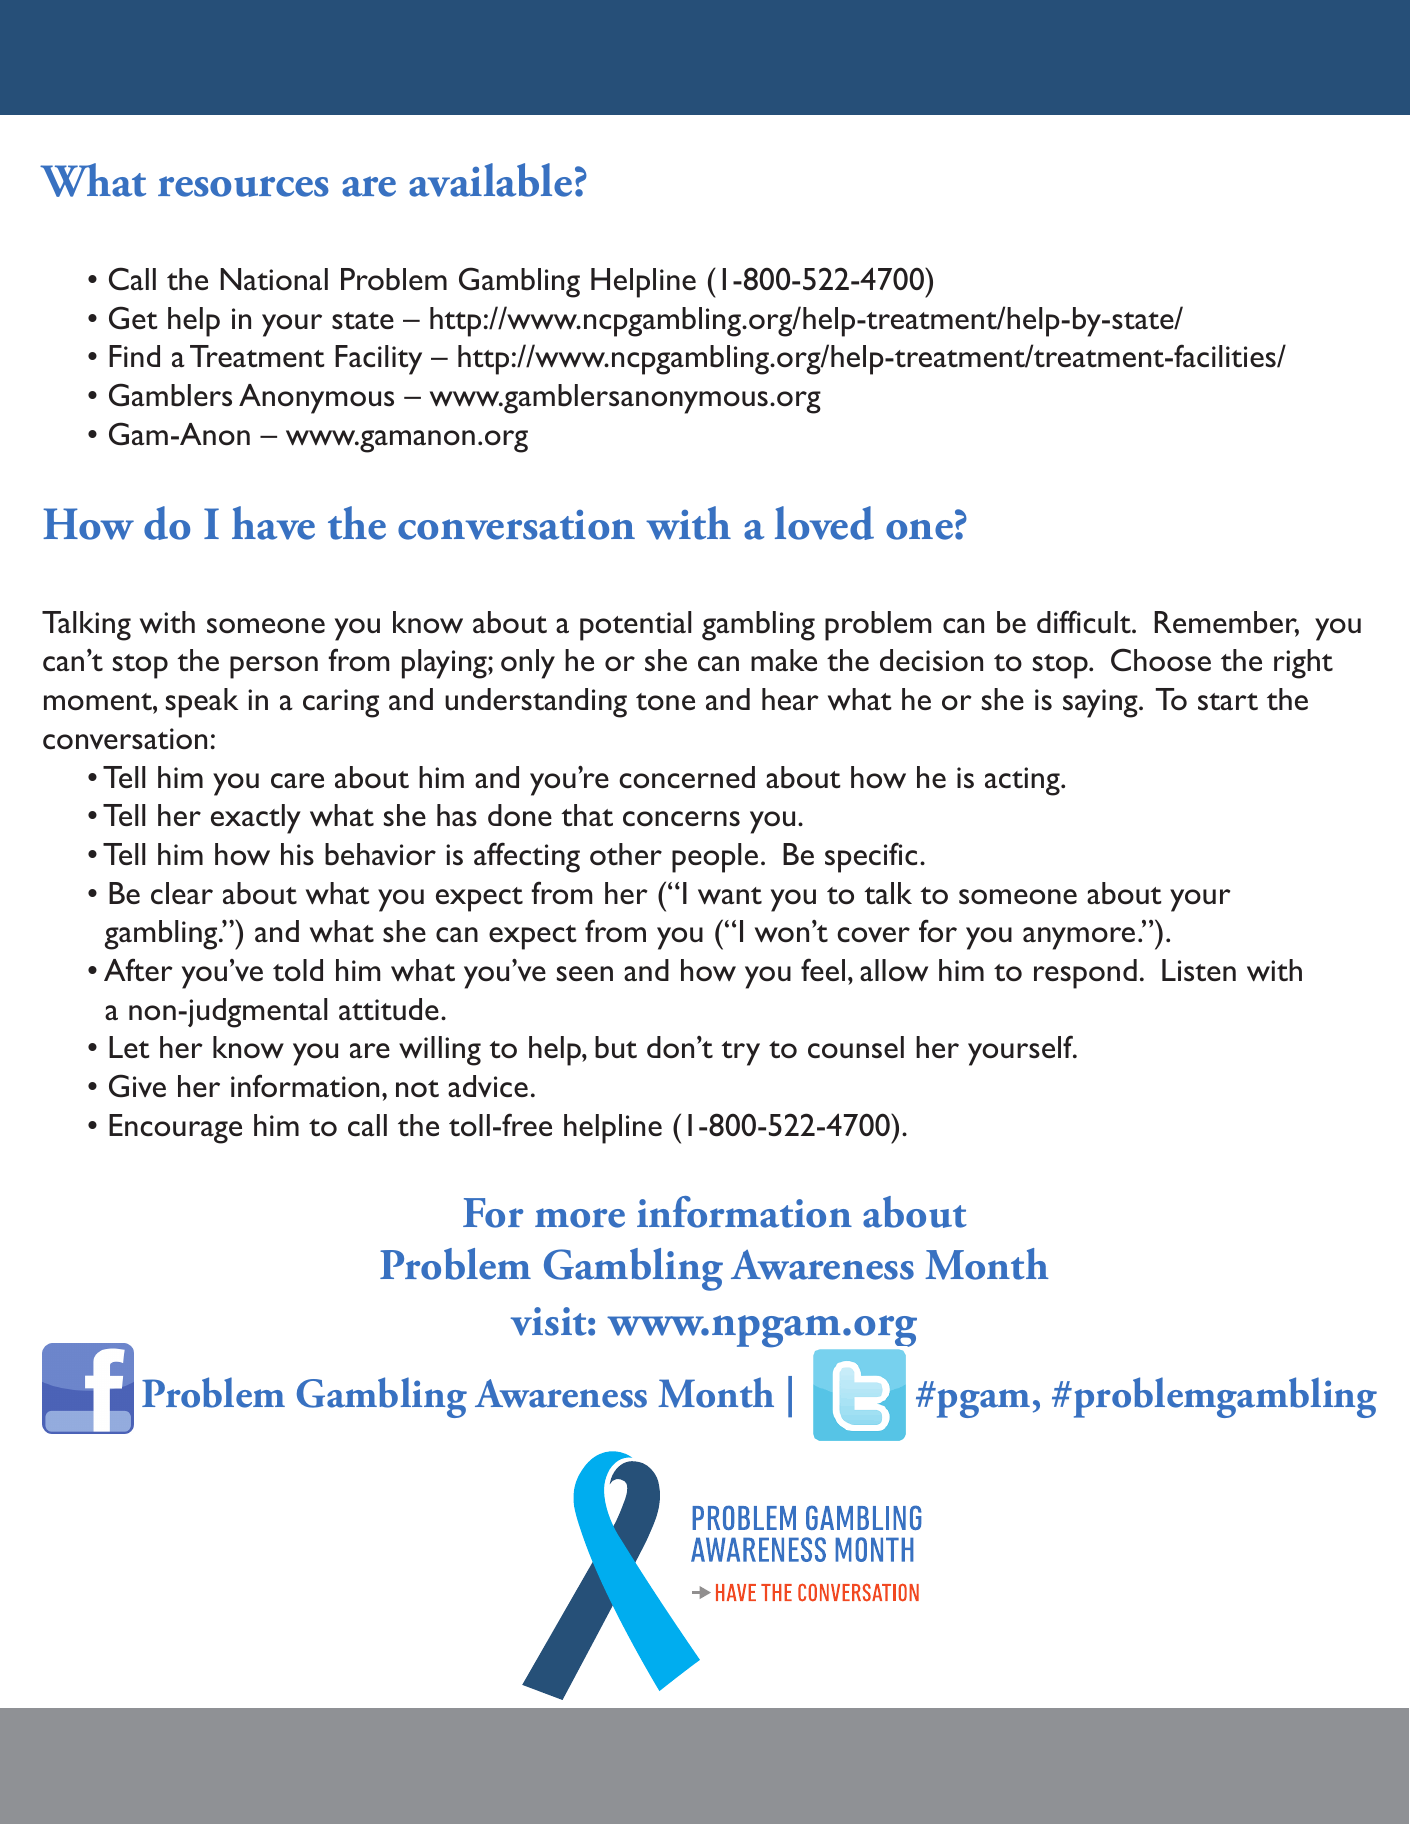 The width and height of the screenshot is (1410, 1824). I want to click on Choose, so click(1161, 660).
